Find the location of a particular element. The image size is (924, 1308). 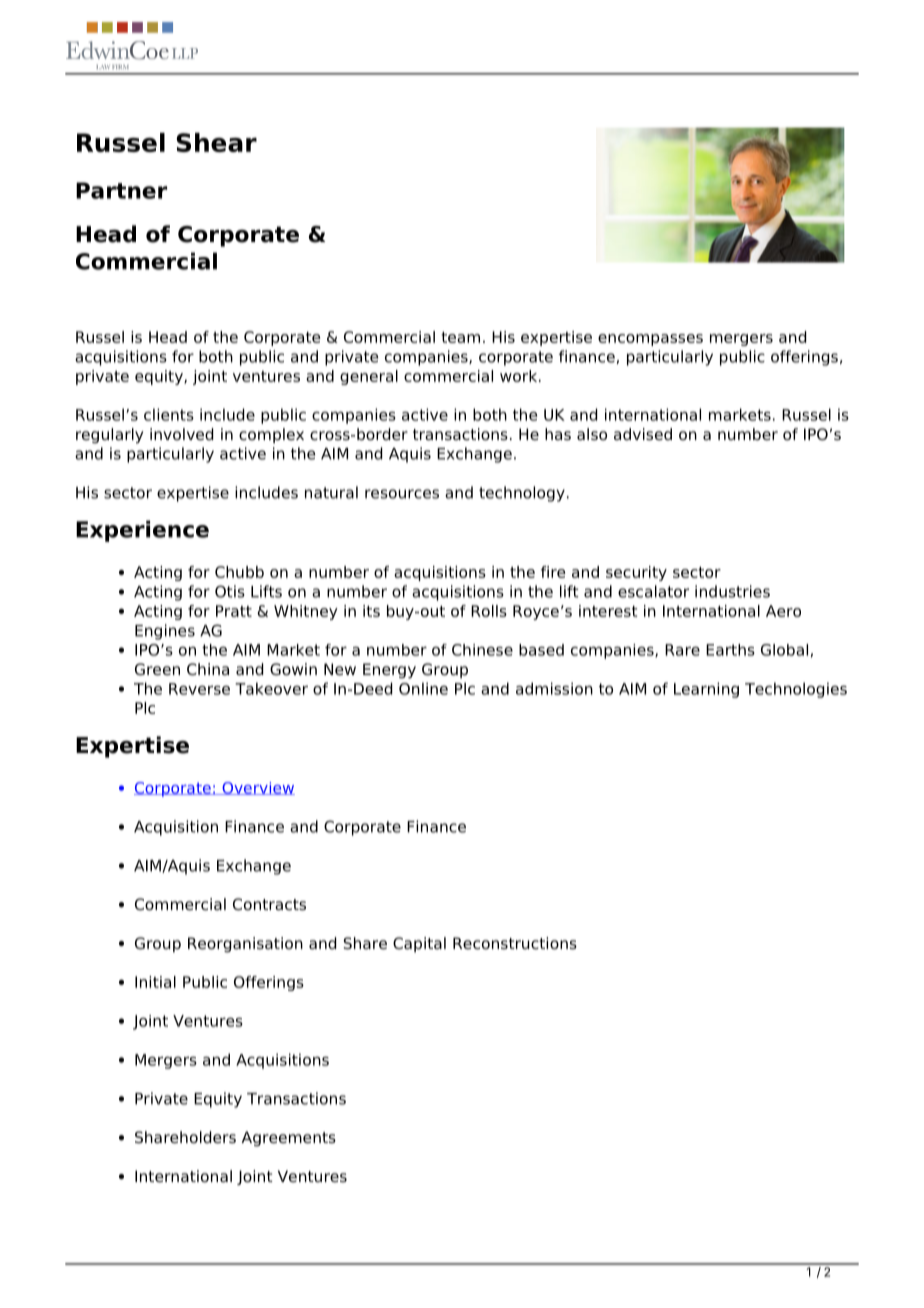

Chinese is located at coordinates (482, 650).
